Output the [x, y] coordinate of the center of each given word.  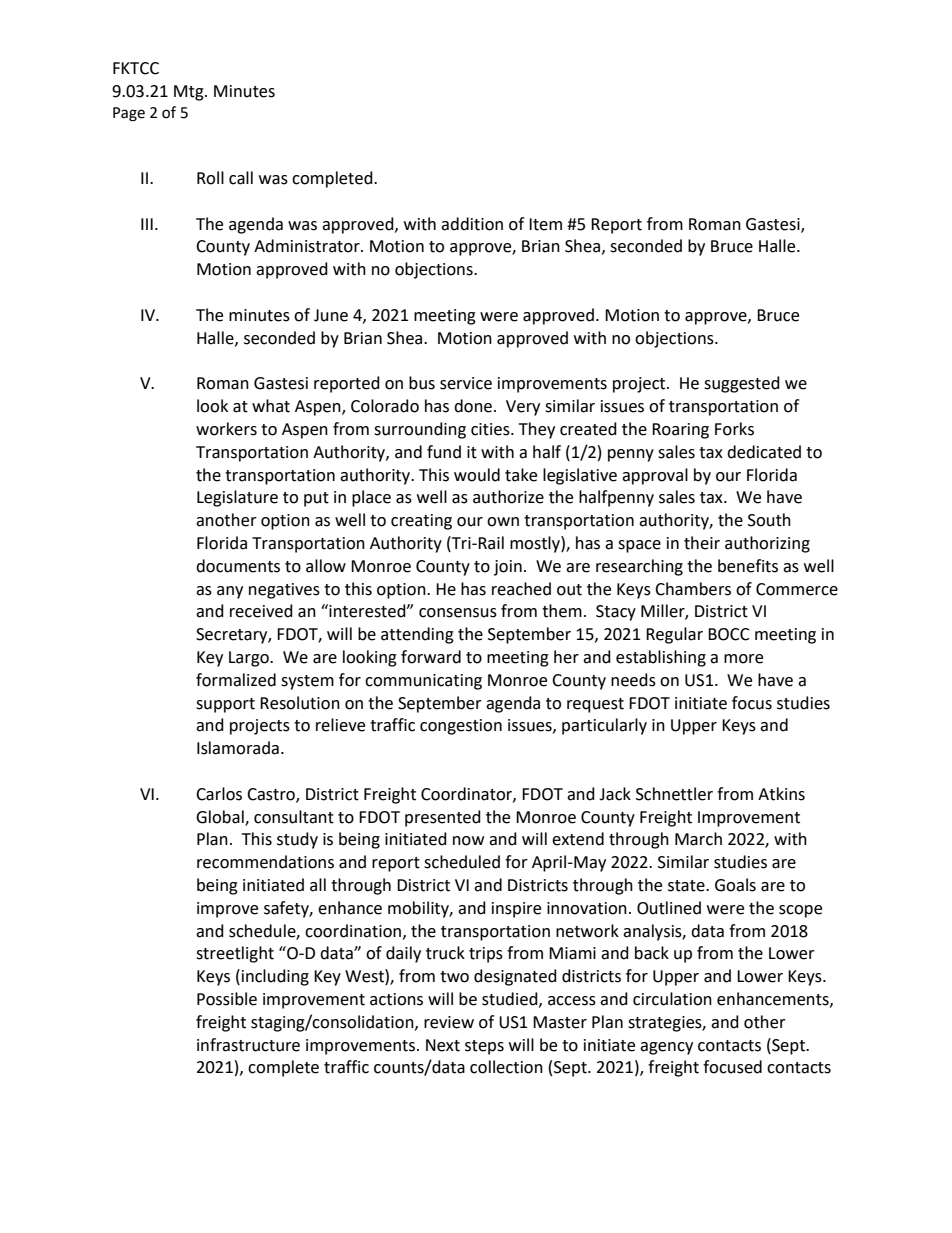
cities [491, 429]
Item [545, 224]
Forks [734, 429]
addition [472, 224]
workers [226, 429]
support [225, 705]
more [743, 659]
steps [484, 1047]
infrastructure [248, 1045]
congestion [461, 727]
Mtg [190, 93]
